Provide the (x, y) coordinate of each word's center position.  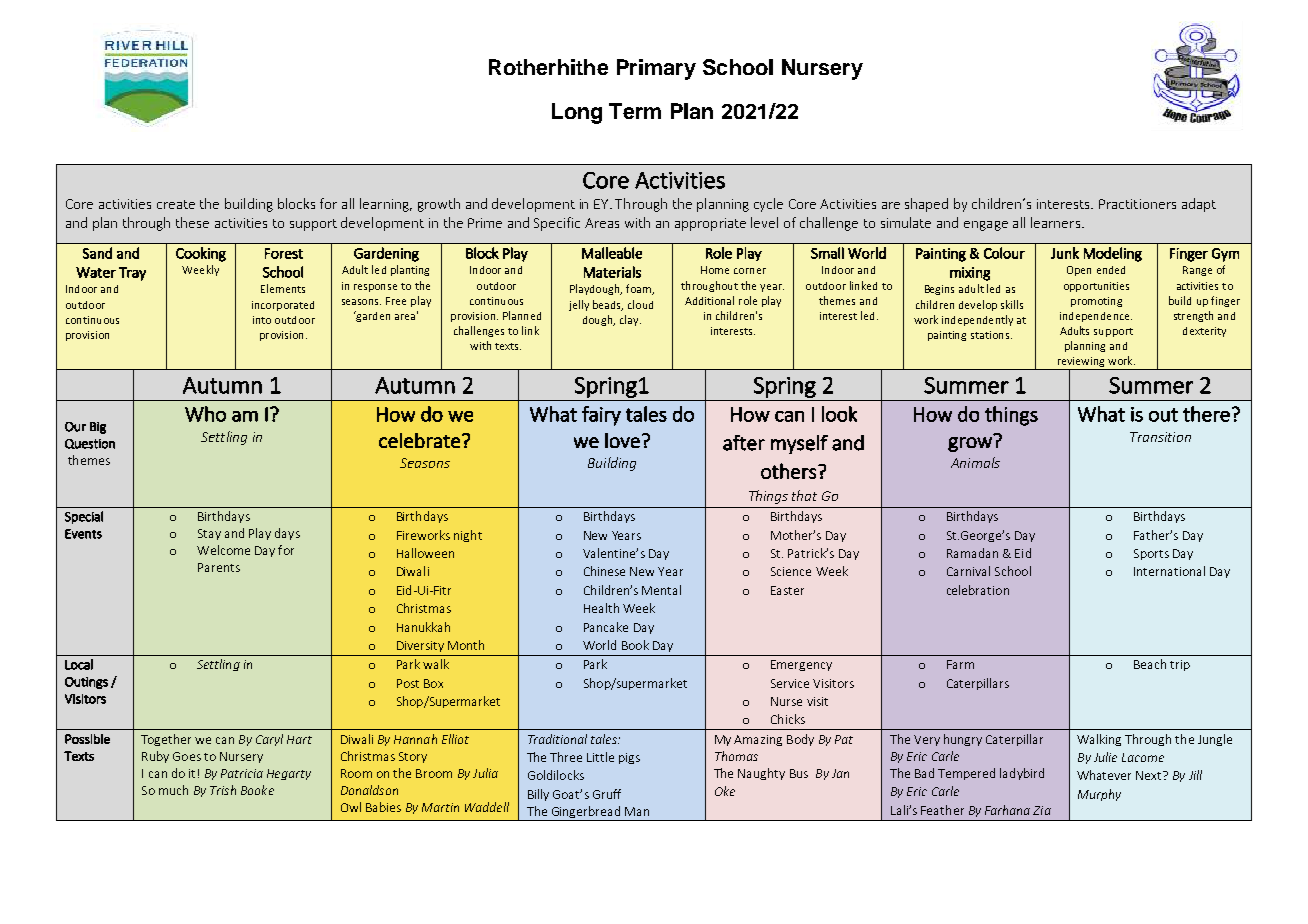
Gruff (607, 794)
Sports (1151, 554)
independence (1096, 317)
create (176, 204)
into (262, 320)
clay (630, 320)
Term (635, 111)
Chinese (604, 571)
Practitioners (1137, 204)
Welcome (223, 550)
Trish (223, 790)
